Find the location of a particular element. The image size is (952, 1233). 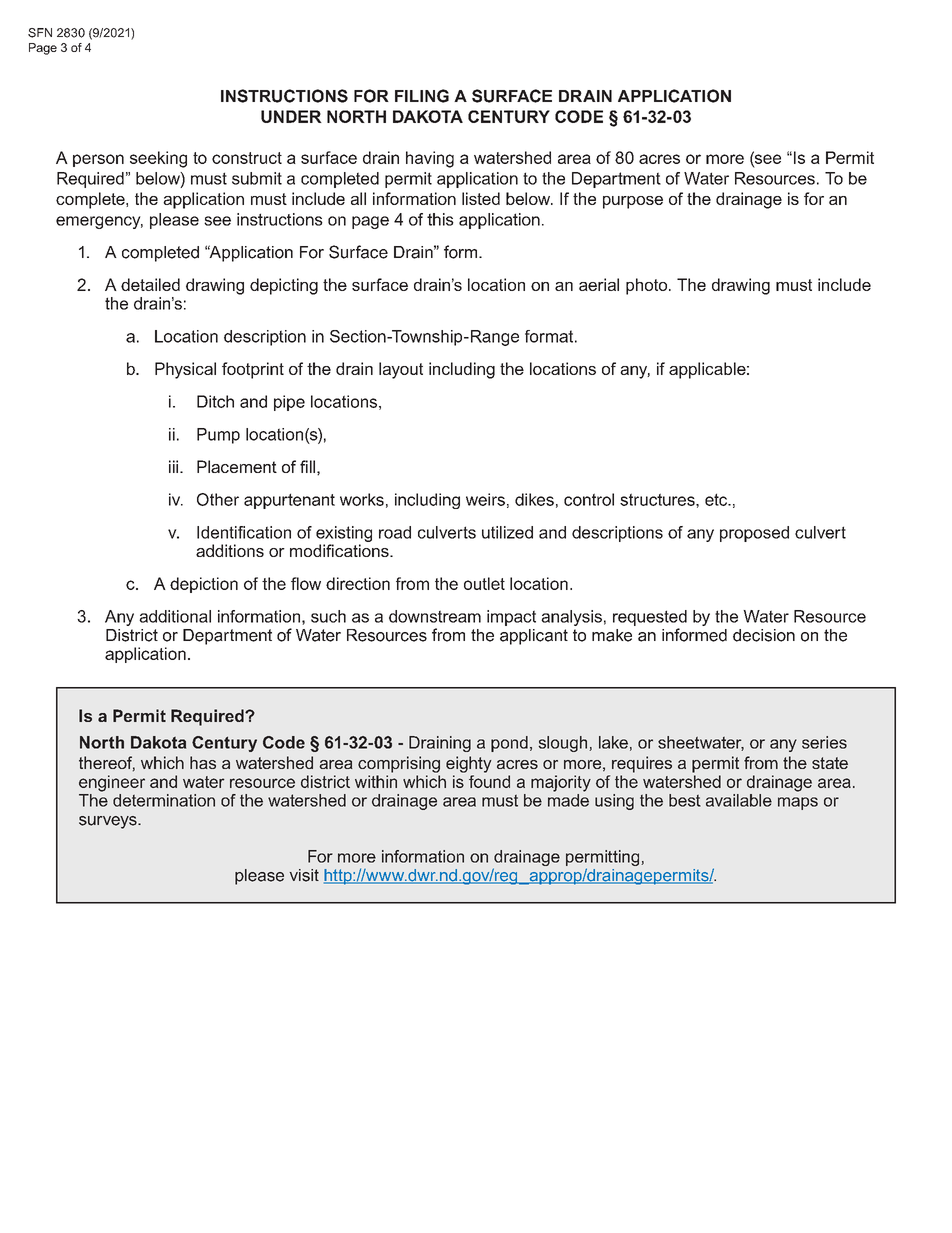

seeking is located at coordinates (158, 159).
